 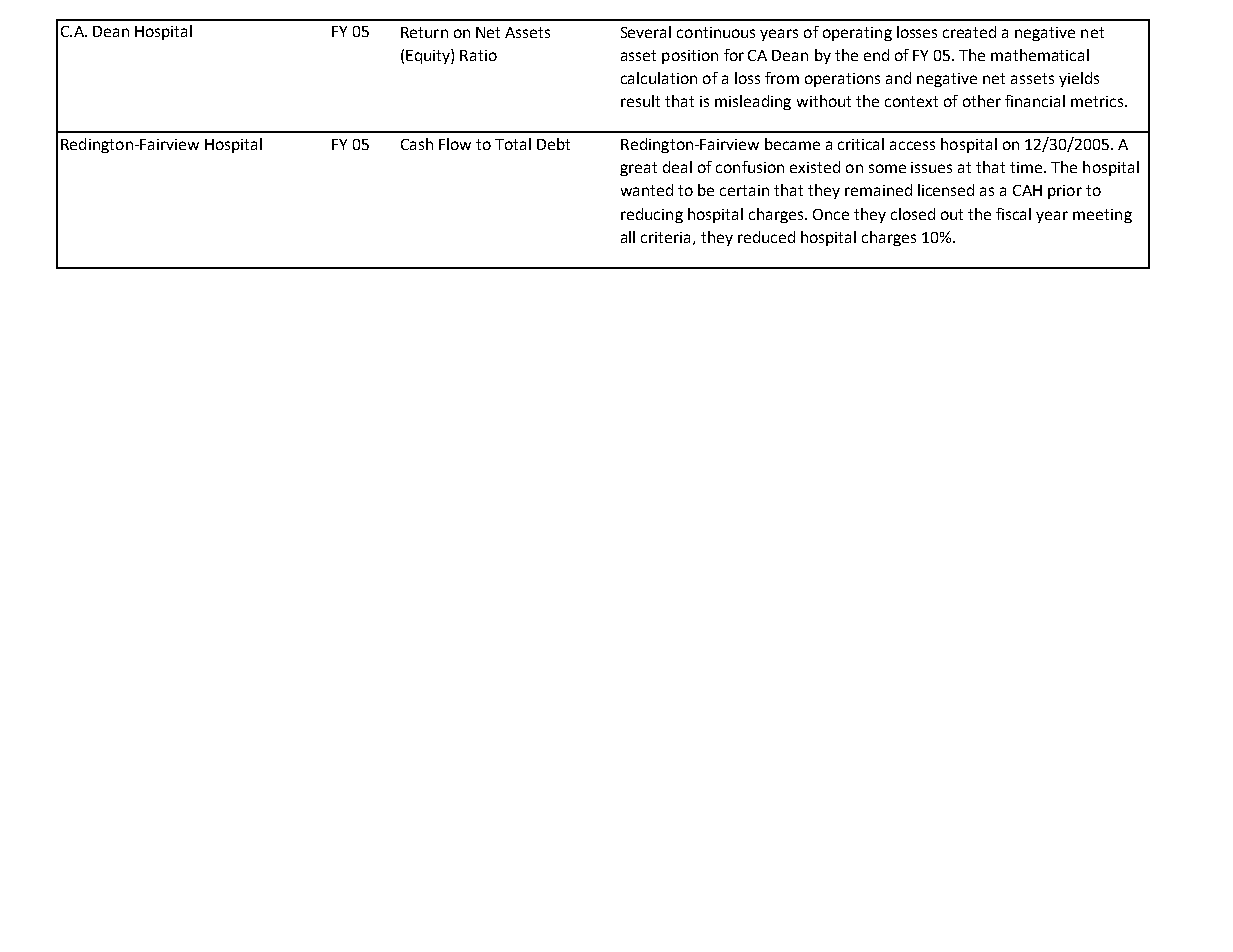 I want to click on created, so click(x=969, y=32).
